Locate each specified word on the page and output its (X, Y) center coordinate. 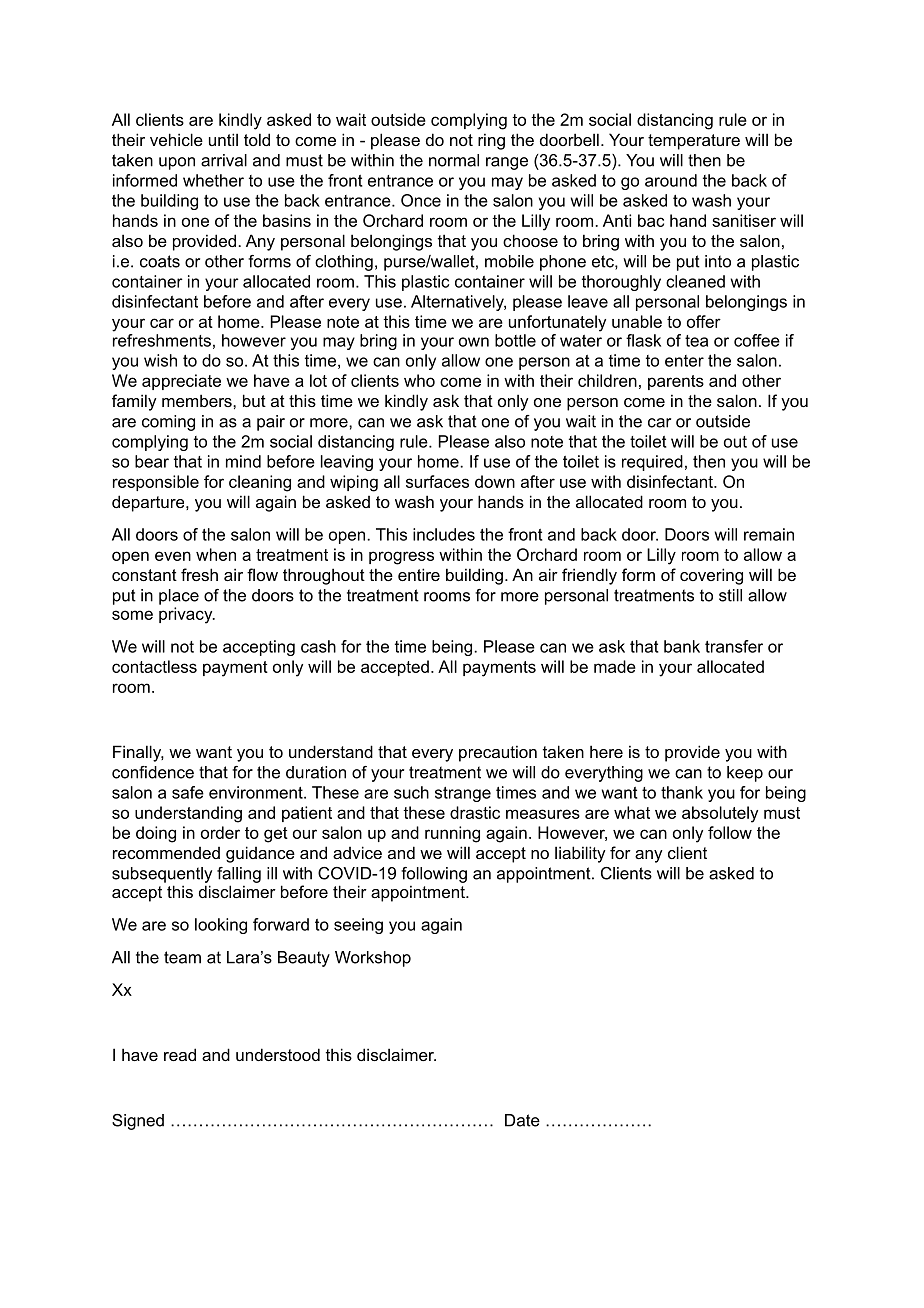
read (180, 1054)
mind (243, 461)
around (671, 180)
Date (522, 1120)
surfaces (437, 481)
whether (213, 180)
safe (188, 792)
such (411, 792)
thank (682, 792)
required (652, 463)
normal (454, 160)
